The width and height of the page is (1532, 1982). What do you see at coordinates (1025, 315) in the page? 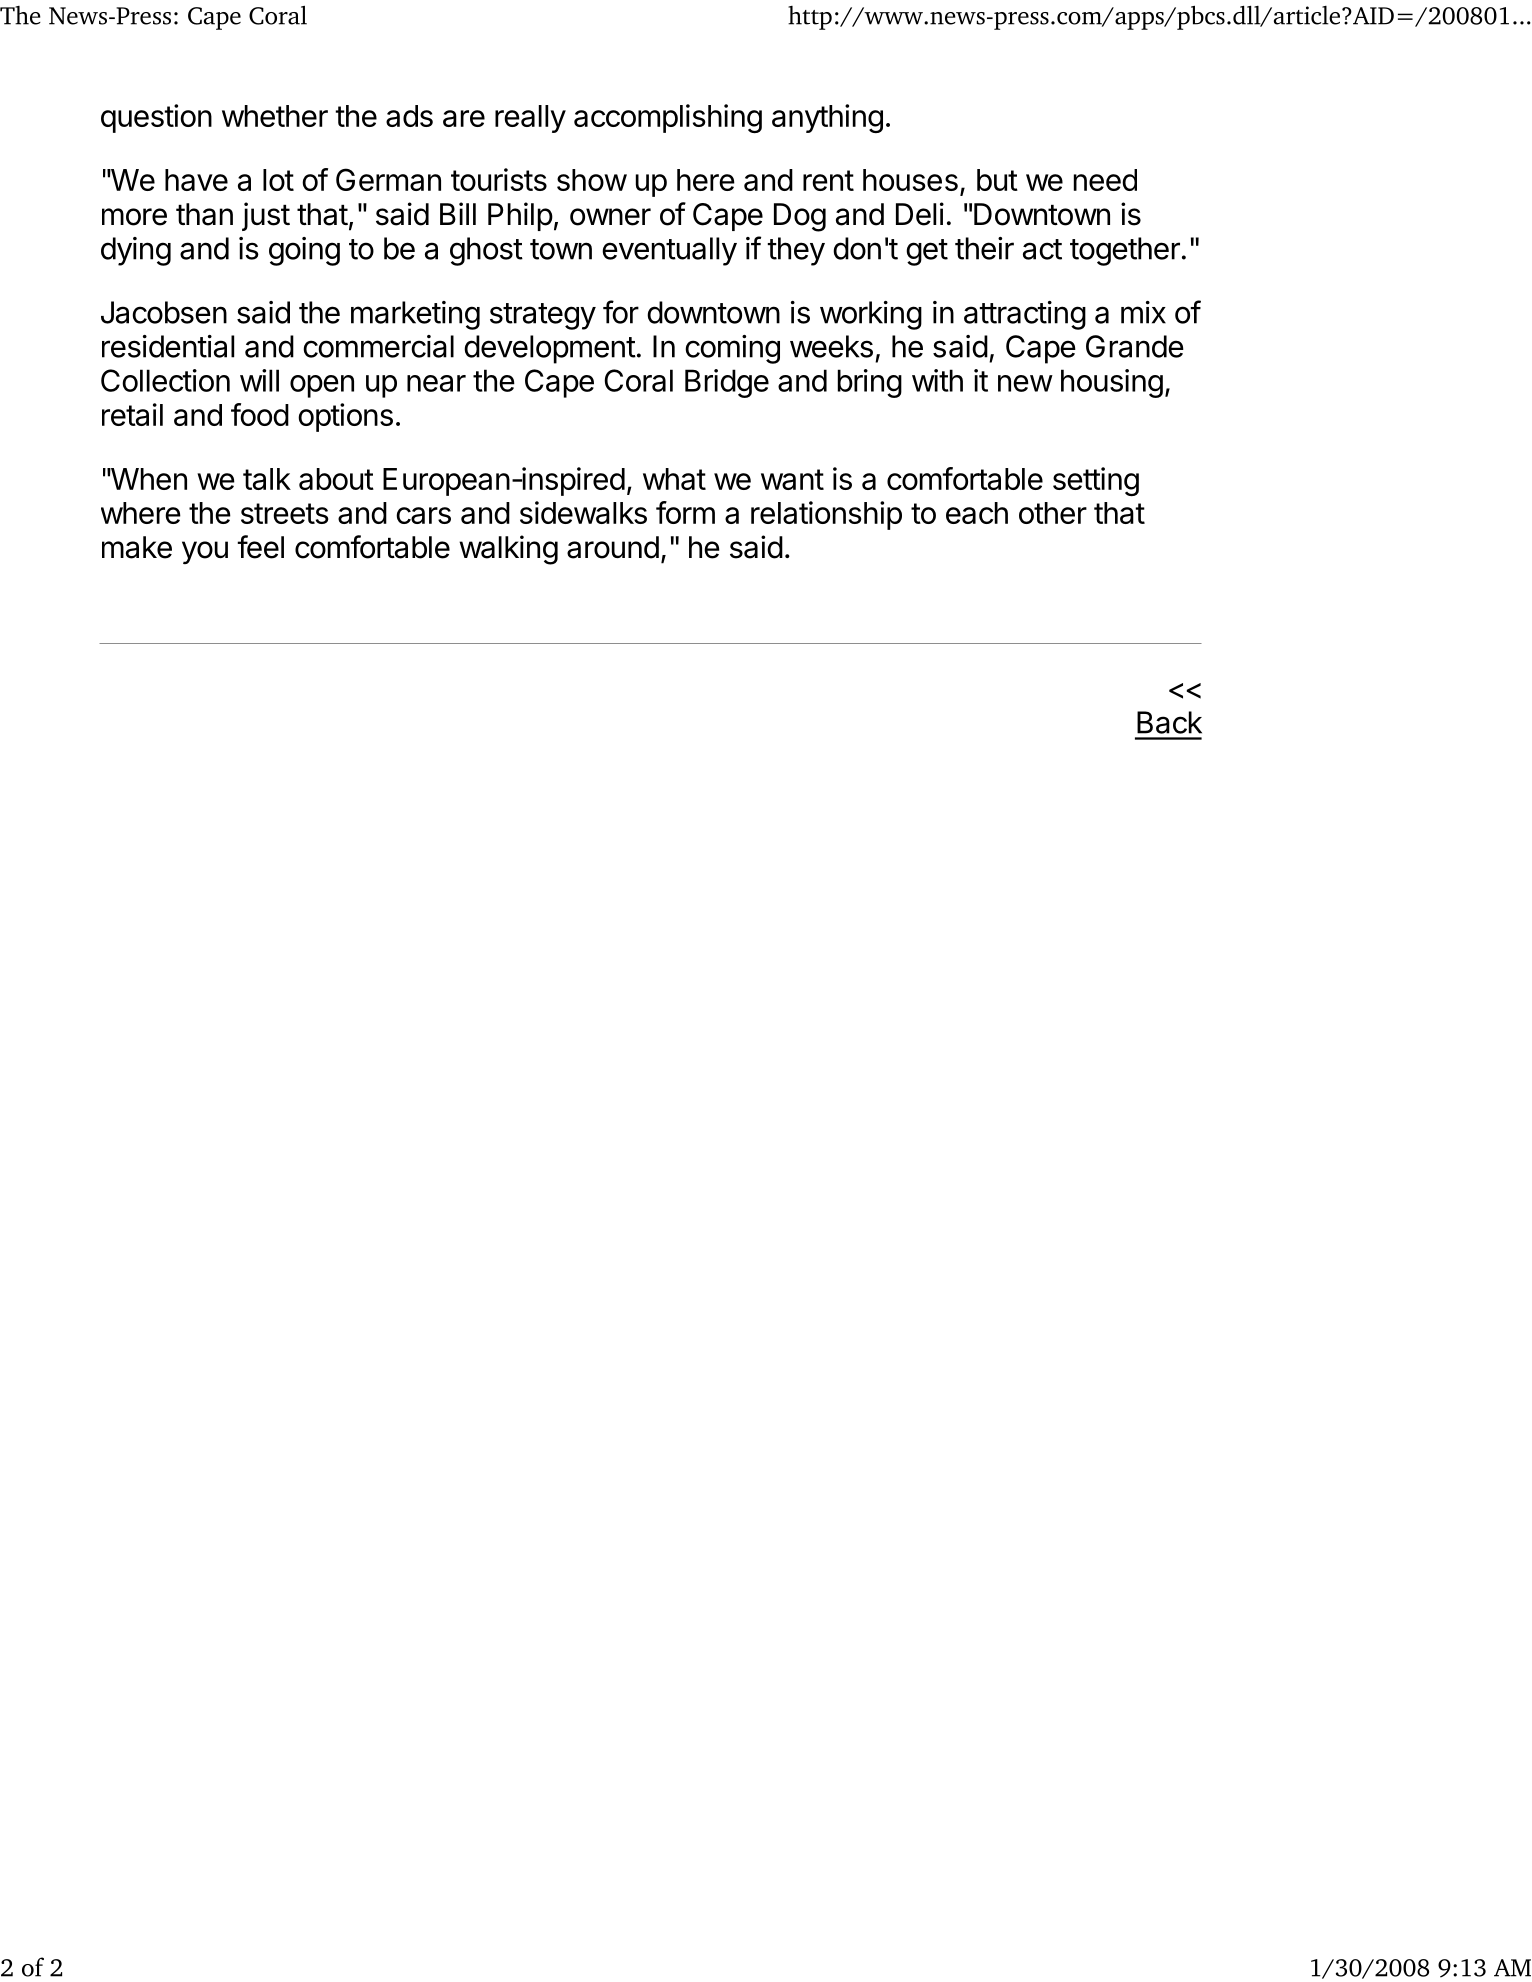
I see `attracting` at bounding box center [1025, 315].
